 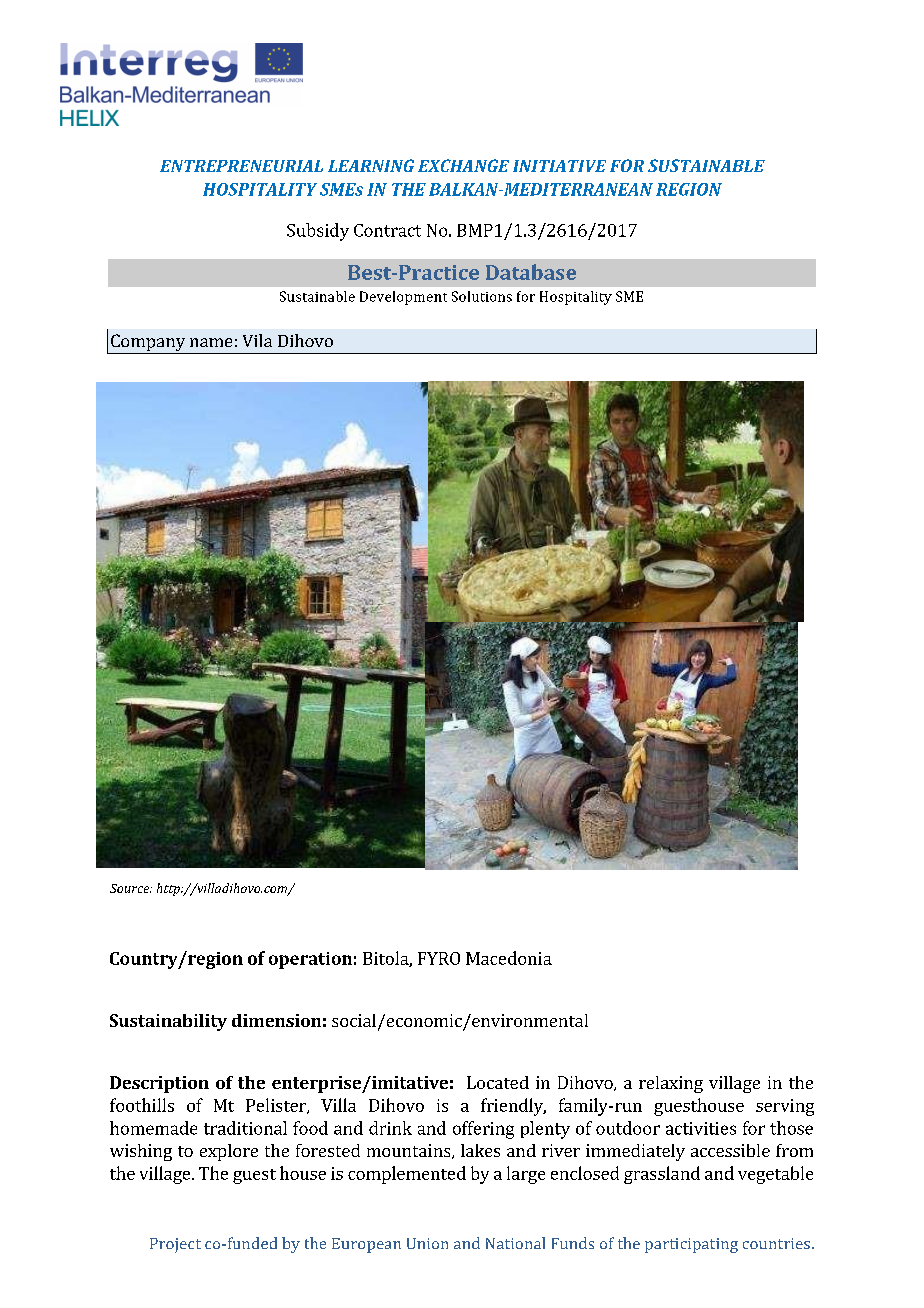 What do you see at coordinates (671, 1084) in the screenshot?
I see `relaxing` at bounding box center [671, 1084].
